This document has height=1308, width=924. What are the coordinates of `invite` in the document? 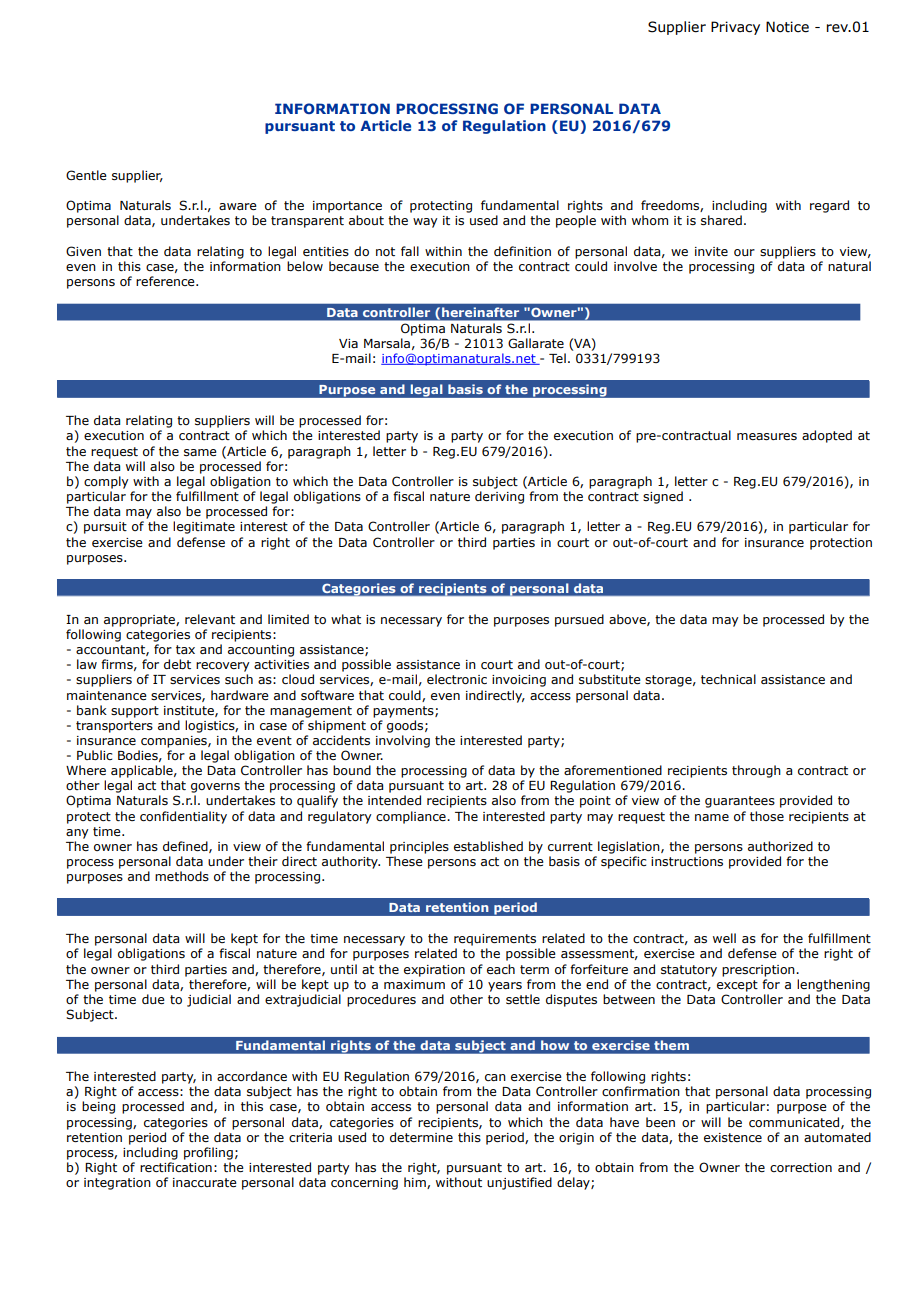 It's located at (711, 251).
